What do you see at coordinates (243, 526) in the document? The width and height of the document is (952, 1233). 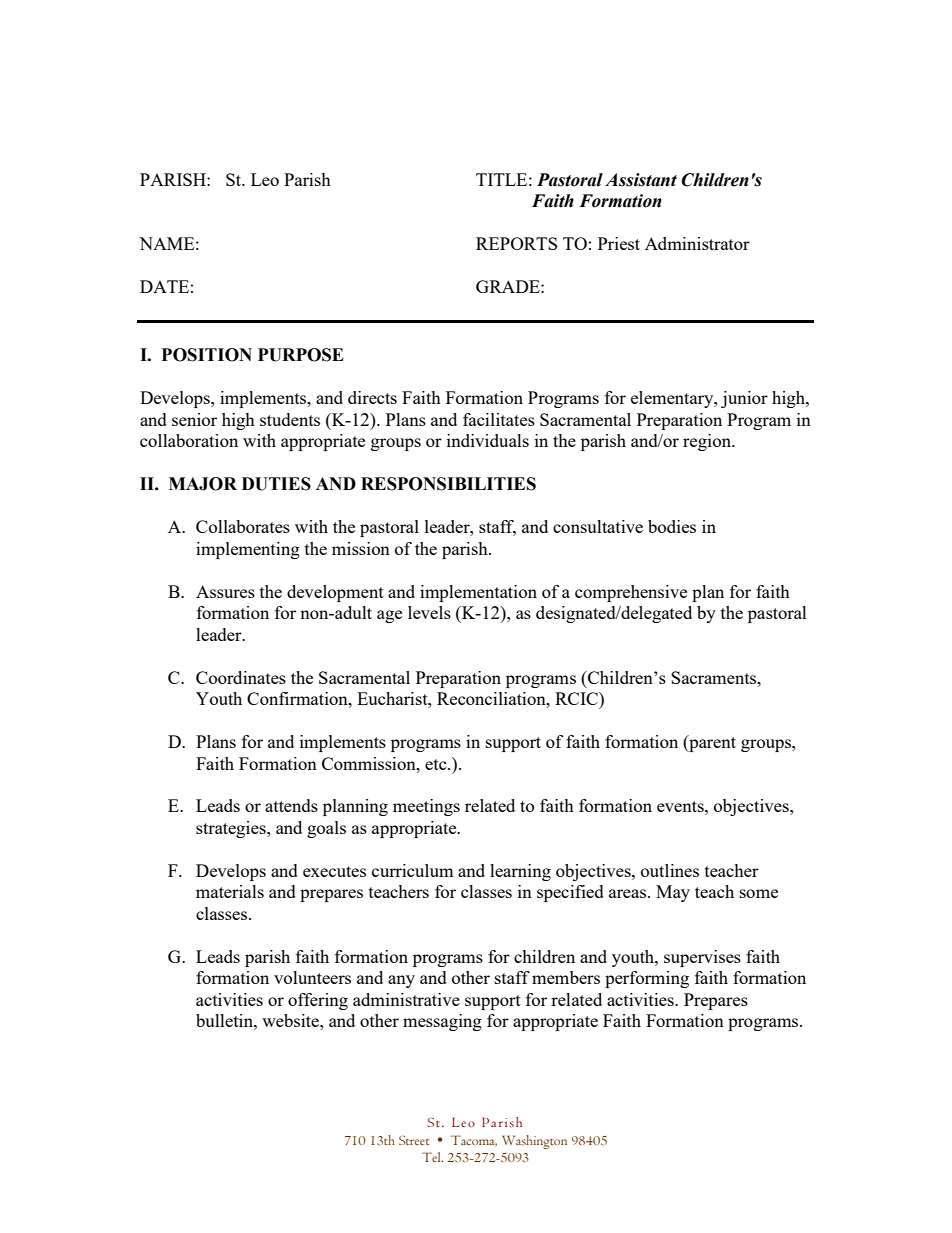 I see `Collaborates` at bounding box center [243, 526].
